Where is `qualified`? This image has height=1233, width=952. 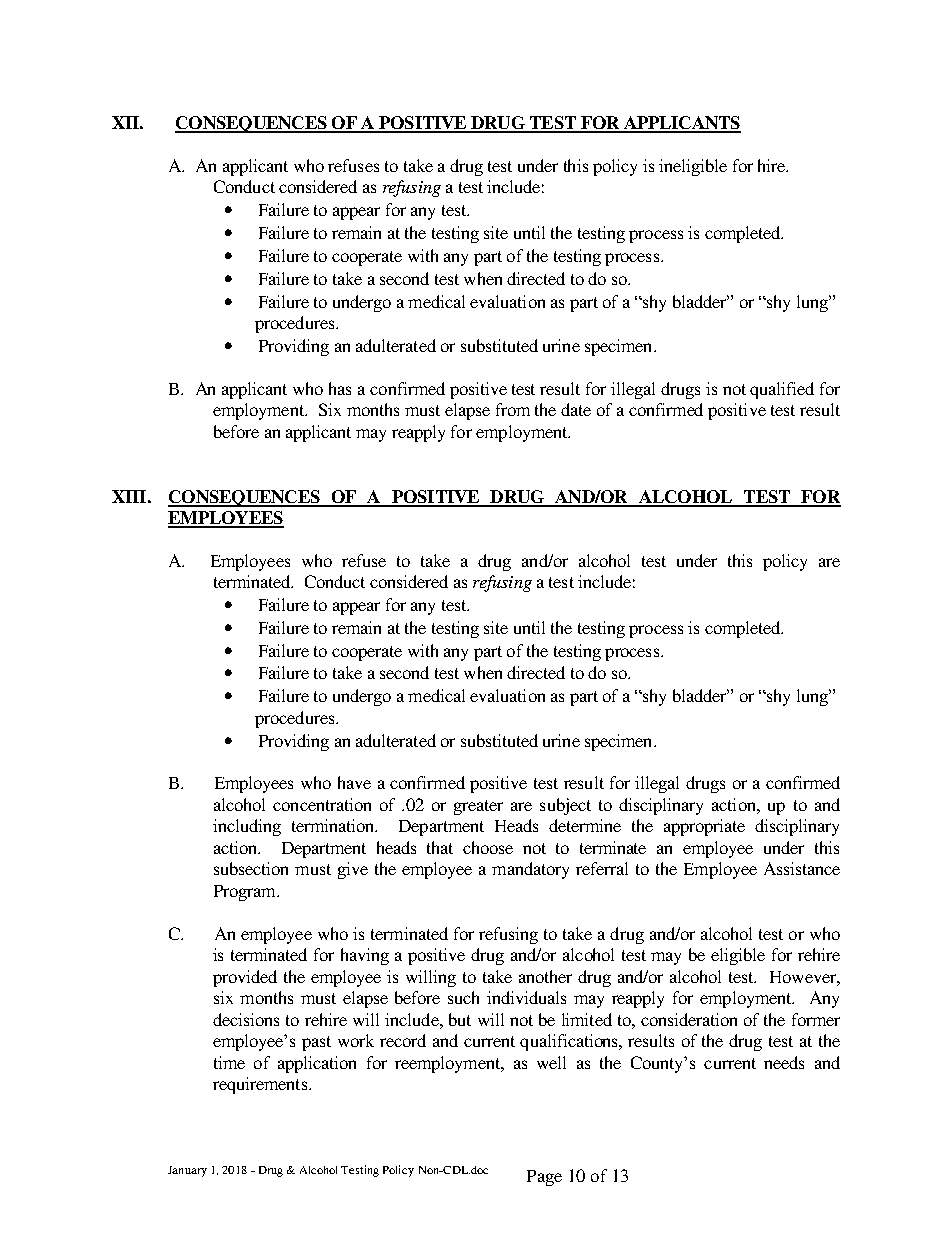
qualified is located at coordinates (782, 390).
